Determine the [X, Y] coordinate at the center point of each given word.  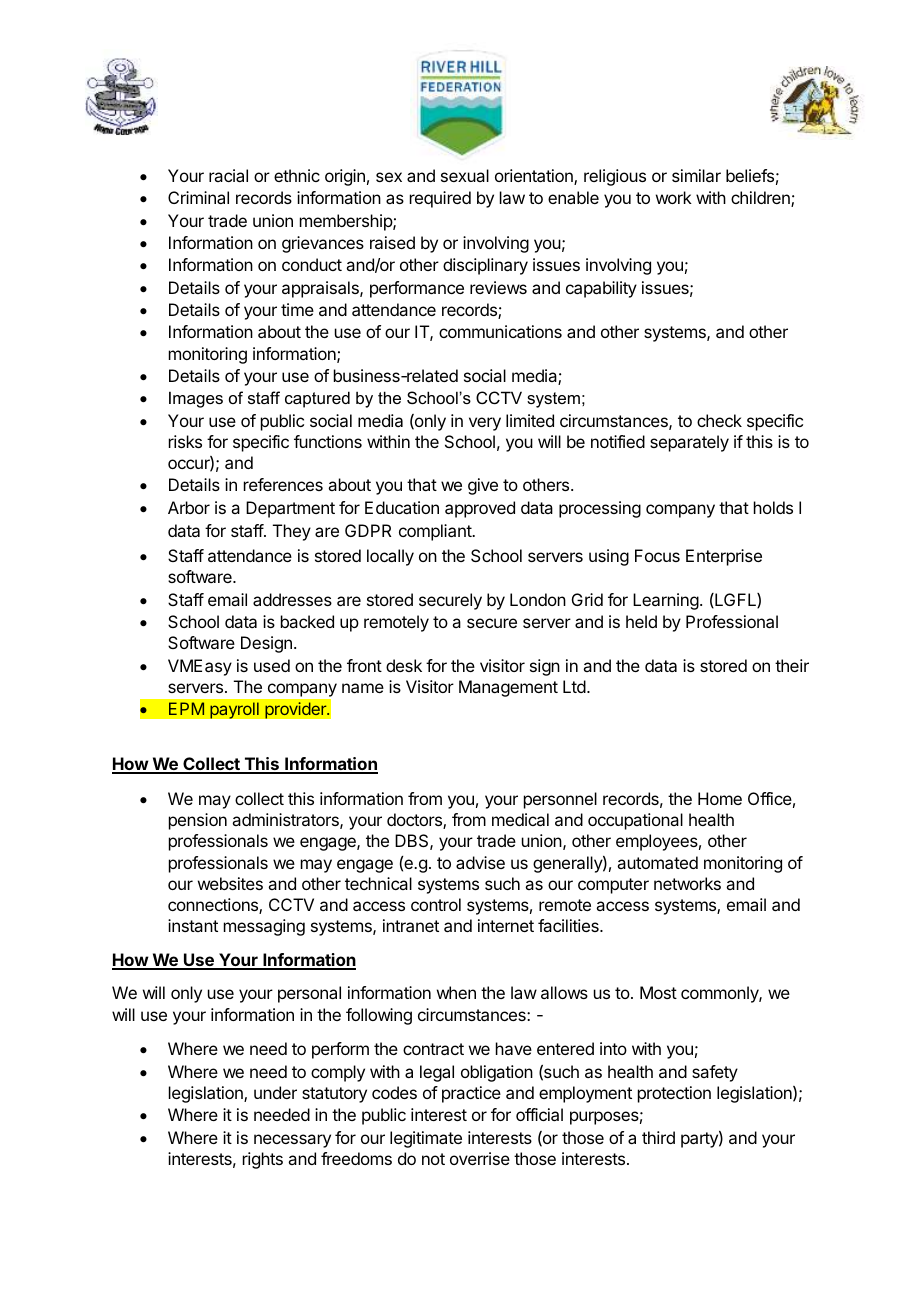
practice [471, 1094]
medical [520, 819]
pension [198, 821]
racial [228, 175]
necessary [292, 1141]
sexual [465, 175]
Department [290, 509]
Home [720, 798]
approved [480, 509]
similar [696, 175]
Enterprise [724, 557]
